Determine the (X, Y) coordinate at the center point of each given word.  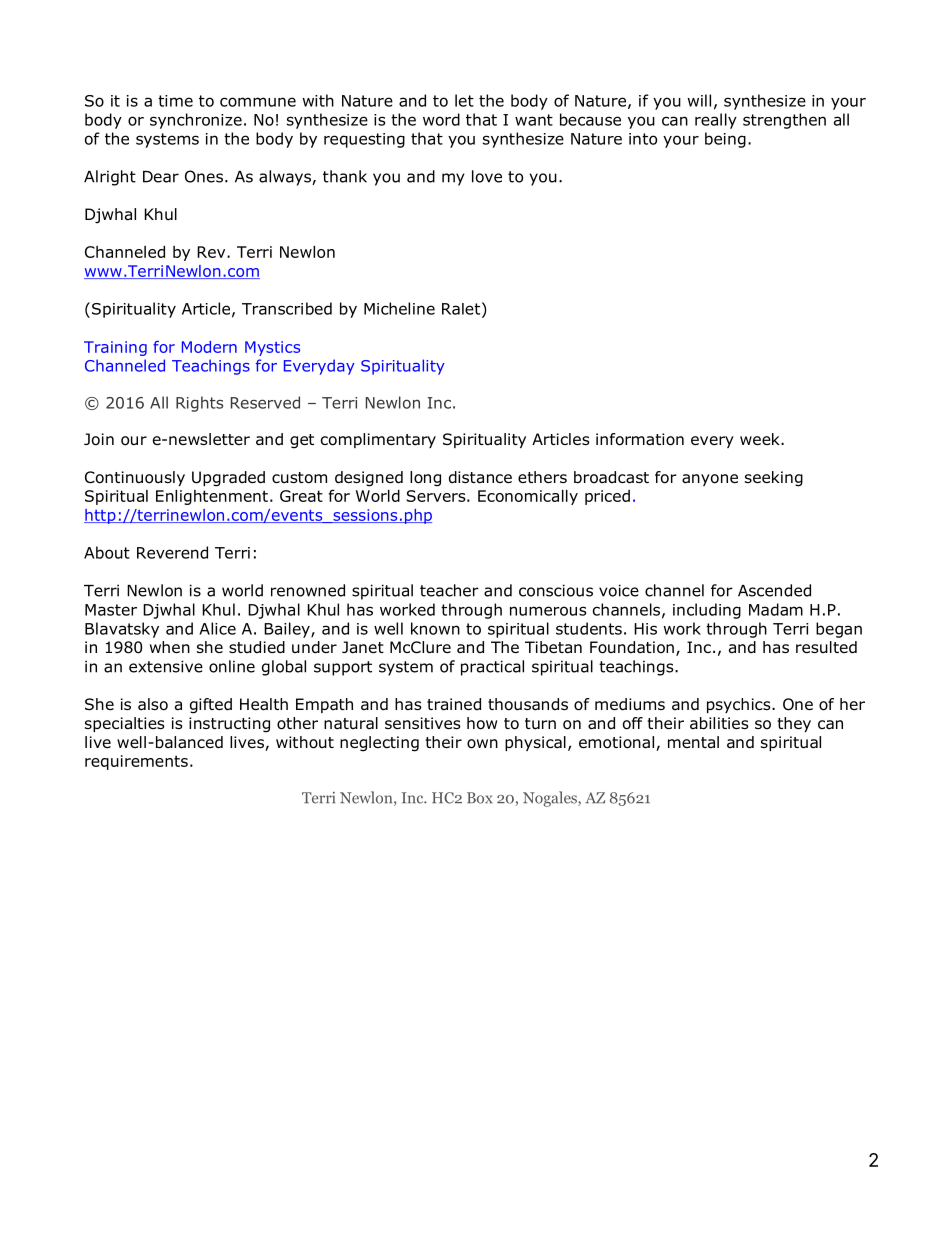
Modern (209, 347)
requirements (136, 762)
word (441, 119)
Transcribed (287, 308)
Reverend (172, 552)
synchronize (196, 121)
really (716, 121)
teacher (449, 590)
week (761, 439)
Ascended (774, 590)
